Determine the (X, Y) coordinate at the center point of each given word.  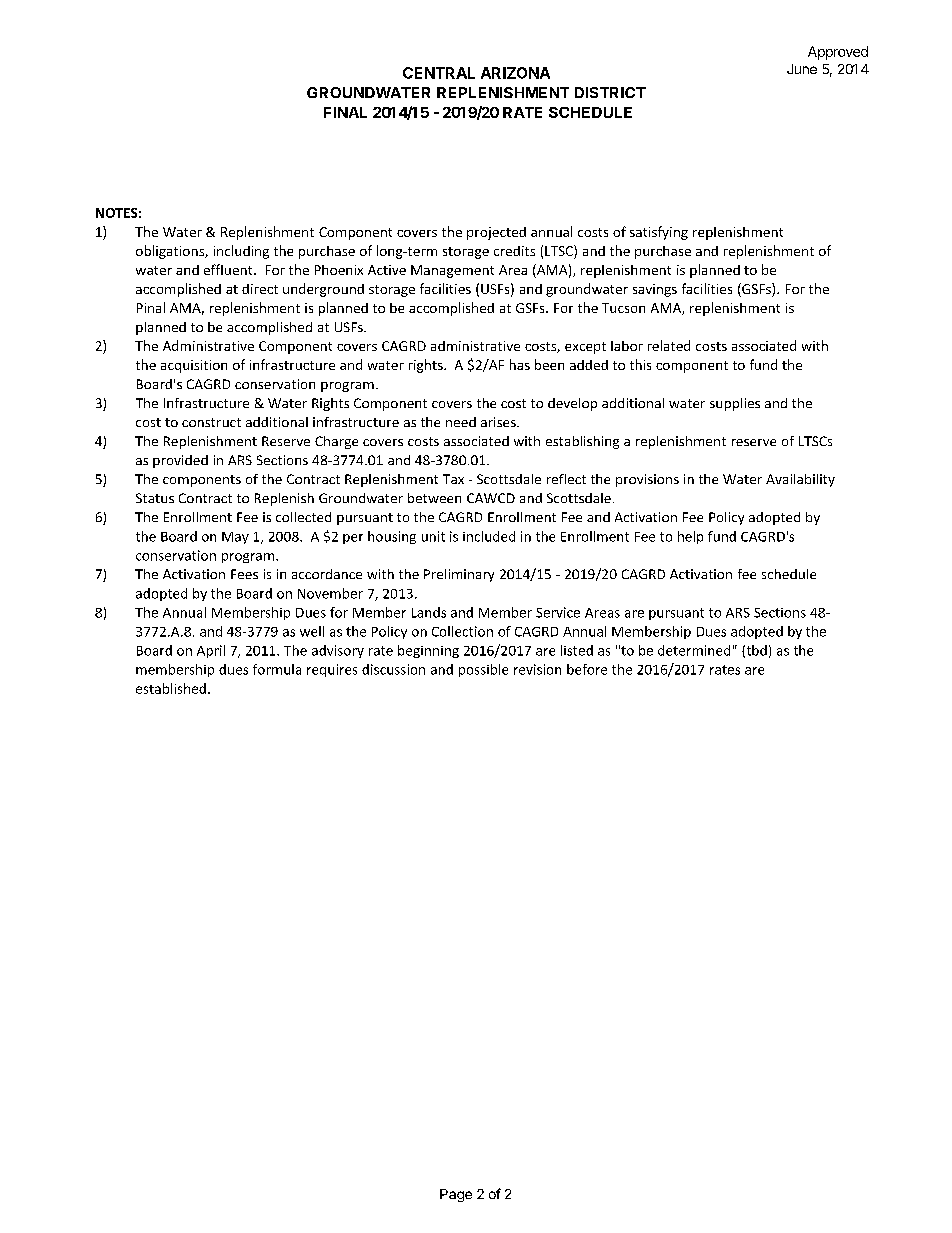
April (211, 651)
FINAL (345, 112)
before (587, 669)
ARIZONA (515, 73)
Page (456, 1195)
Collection (462, 631)
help (690, 537)
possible (483, 670)
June (802, 69)
